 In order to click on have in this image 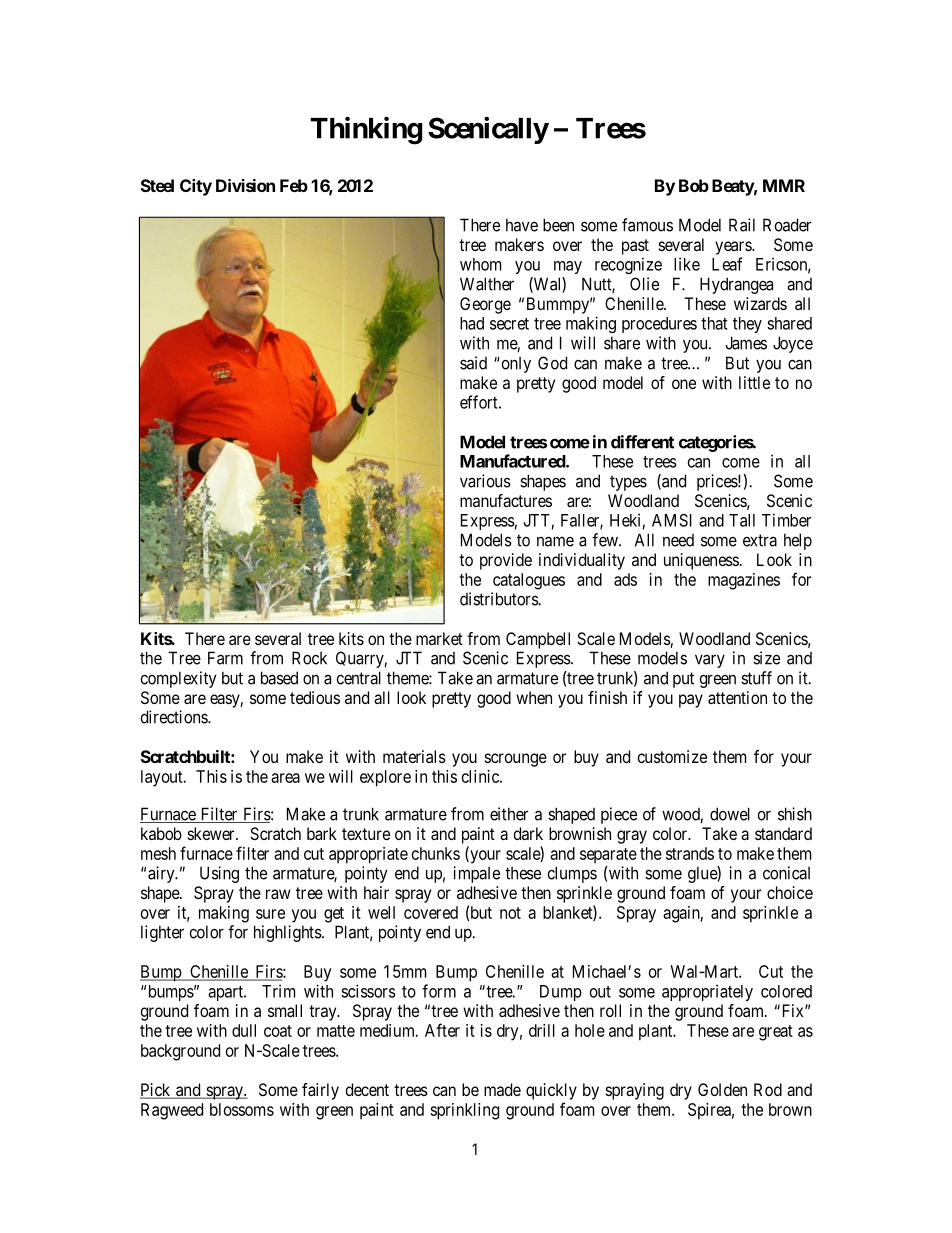, I will do `click(522, 225)`.
